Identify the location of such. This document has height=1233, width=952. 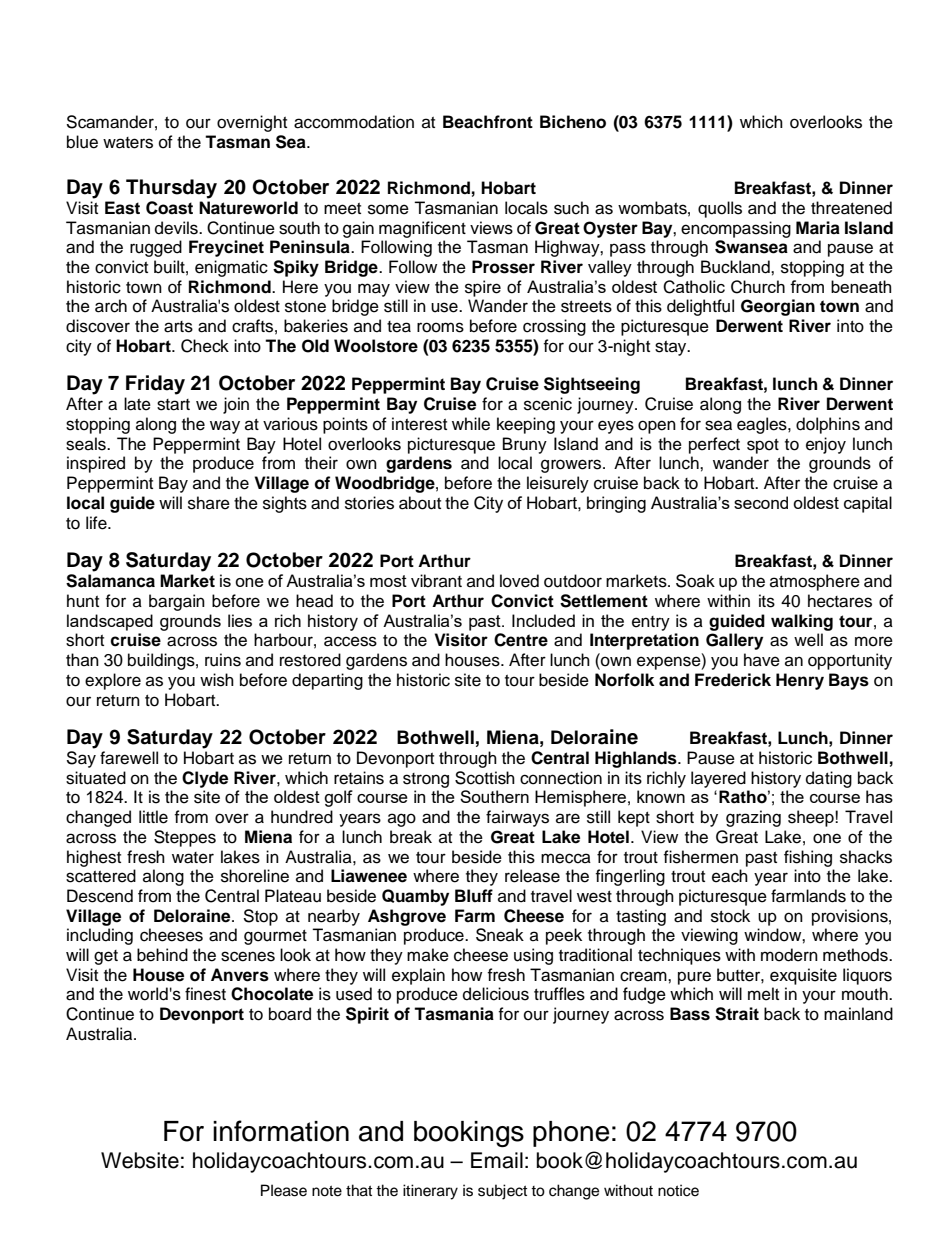
(571, 208).
